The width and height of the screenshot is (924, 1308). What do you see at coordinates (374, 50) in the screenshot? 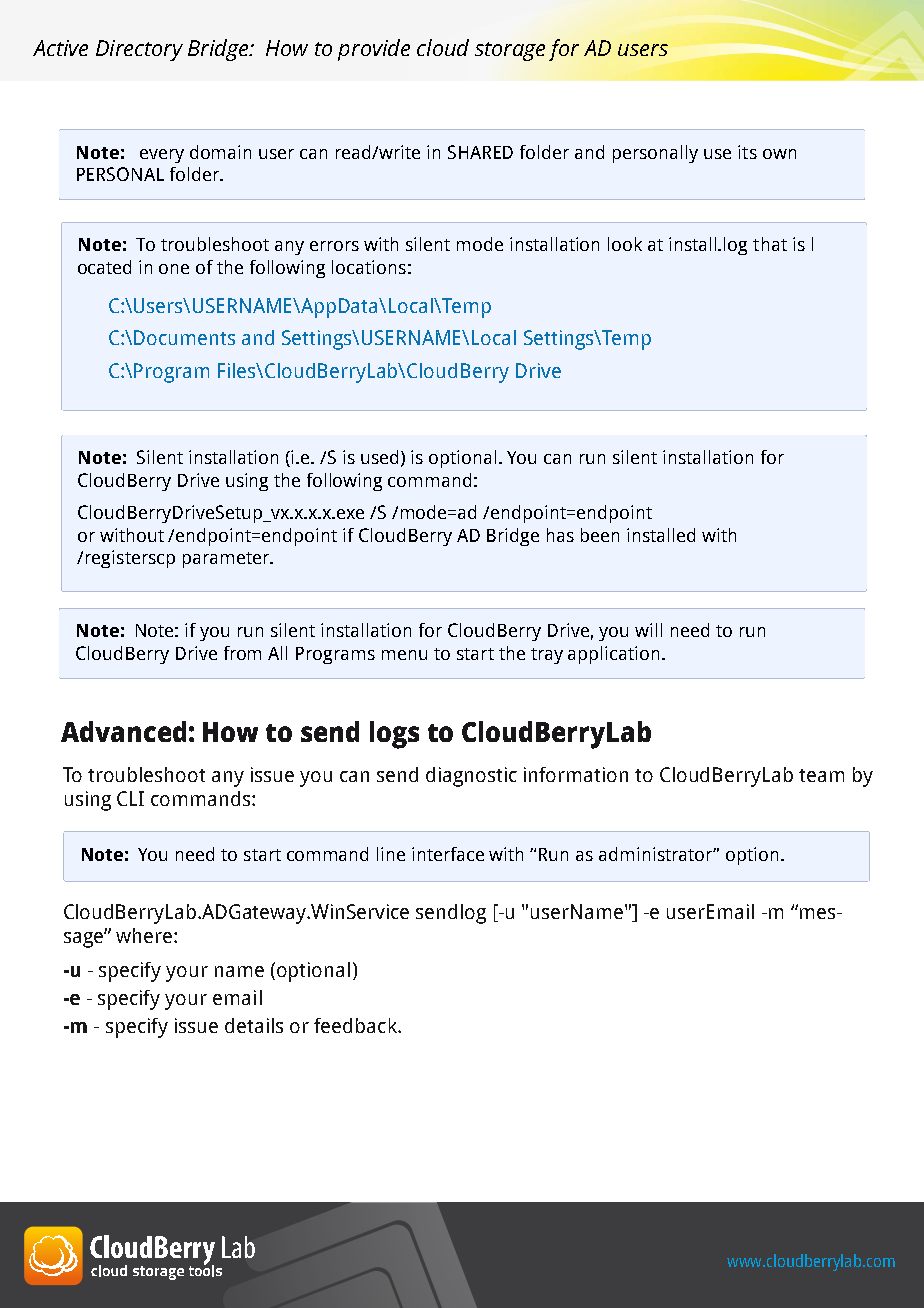
I see `provide` at bounding box center [374, 50].
